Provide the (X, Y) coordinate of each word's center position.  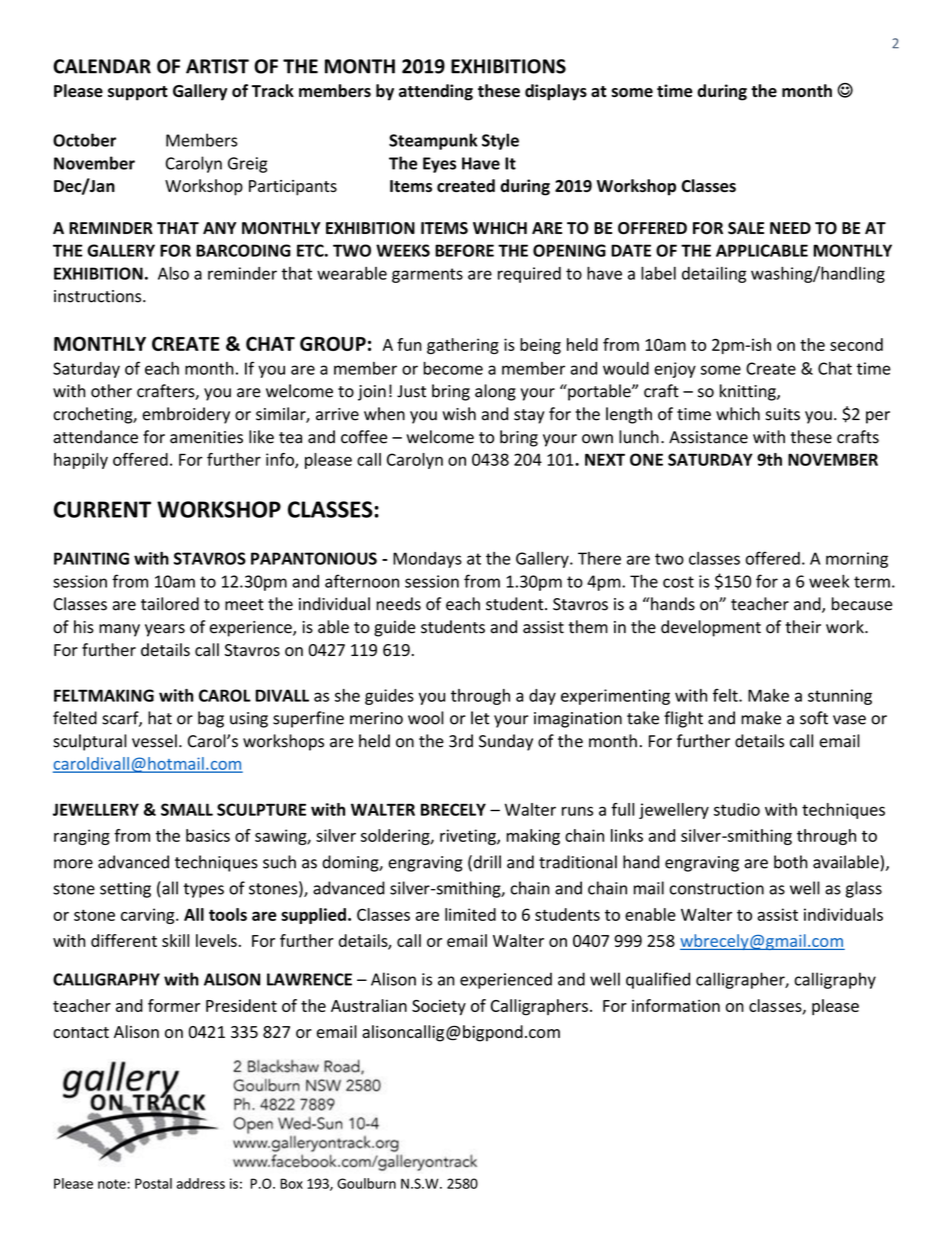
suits (782, 414)
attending (436, 92)
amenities (206, 437)
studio (737, 809)
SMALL (187, 809)
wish (459, 414)
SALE (746, 228)
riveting (469, 837)
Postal (153, 1183)
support (138, 93)
